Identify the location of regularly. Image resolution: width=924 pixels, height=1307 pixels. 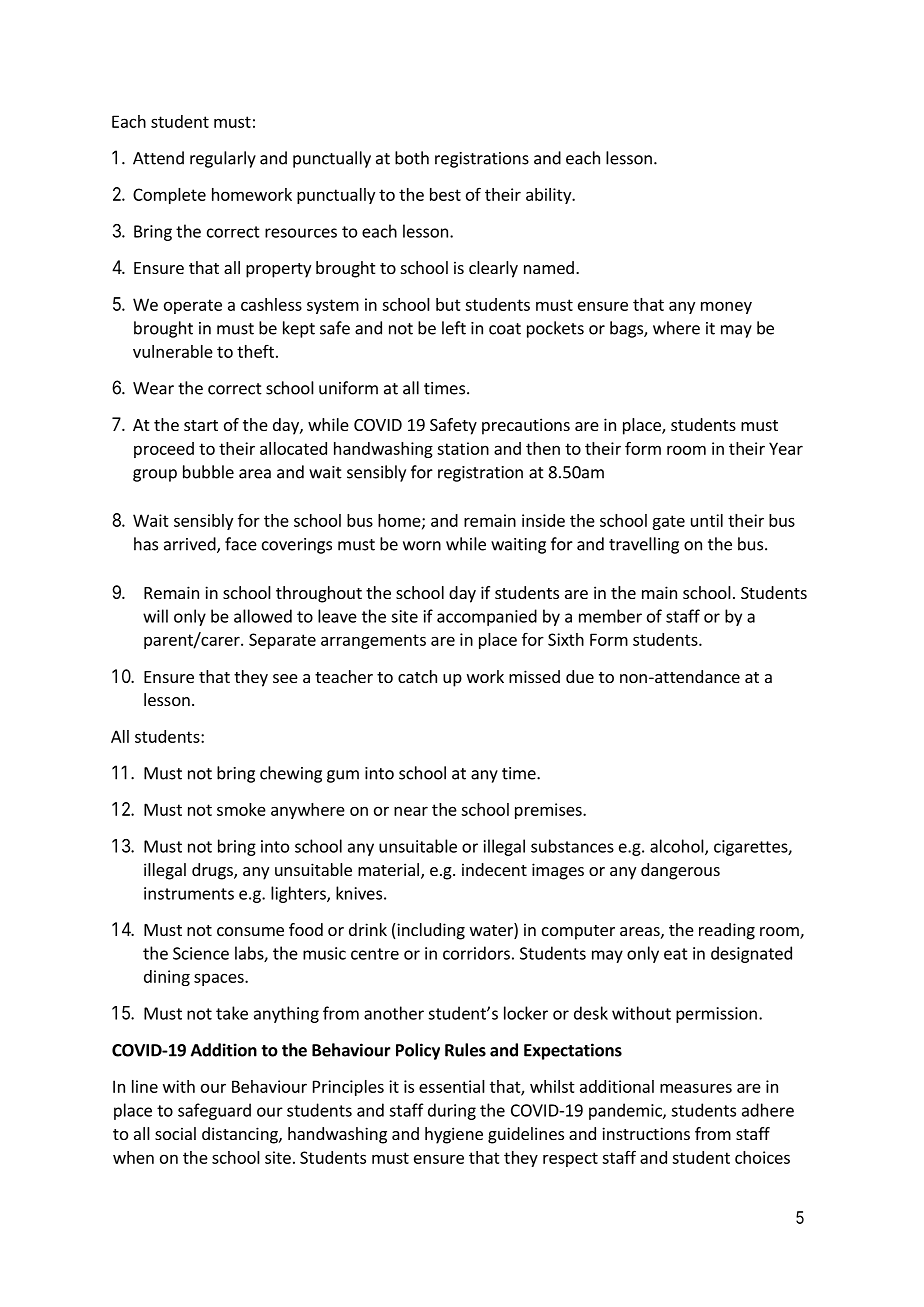
(223, 159).
